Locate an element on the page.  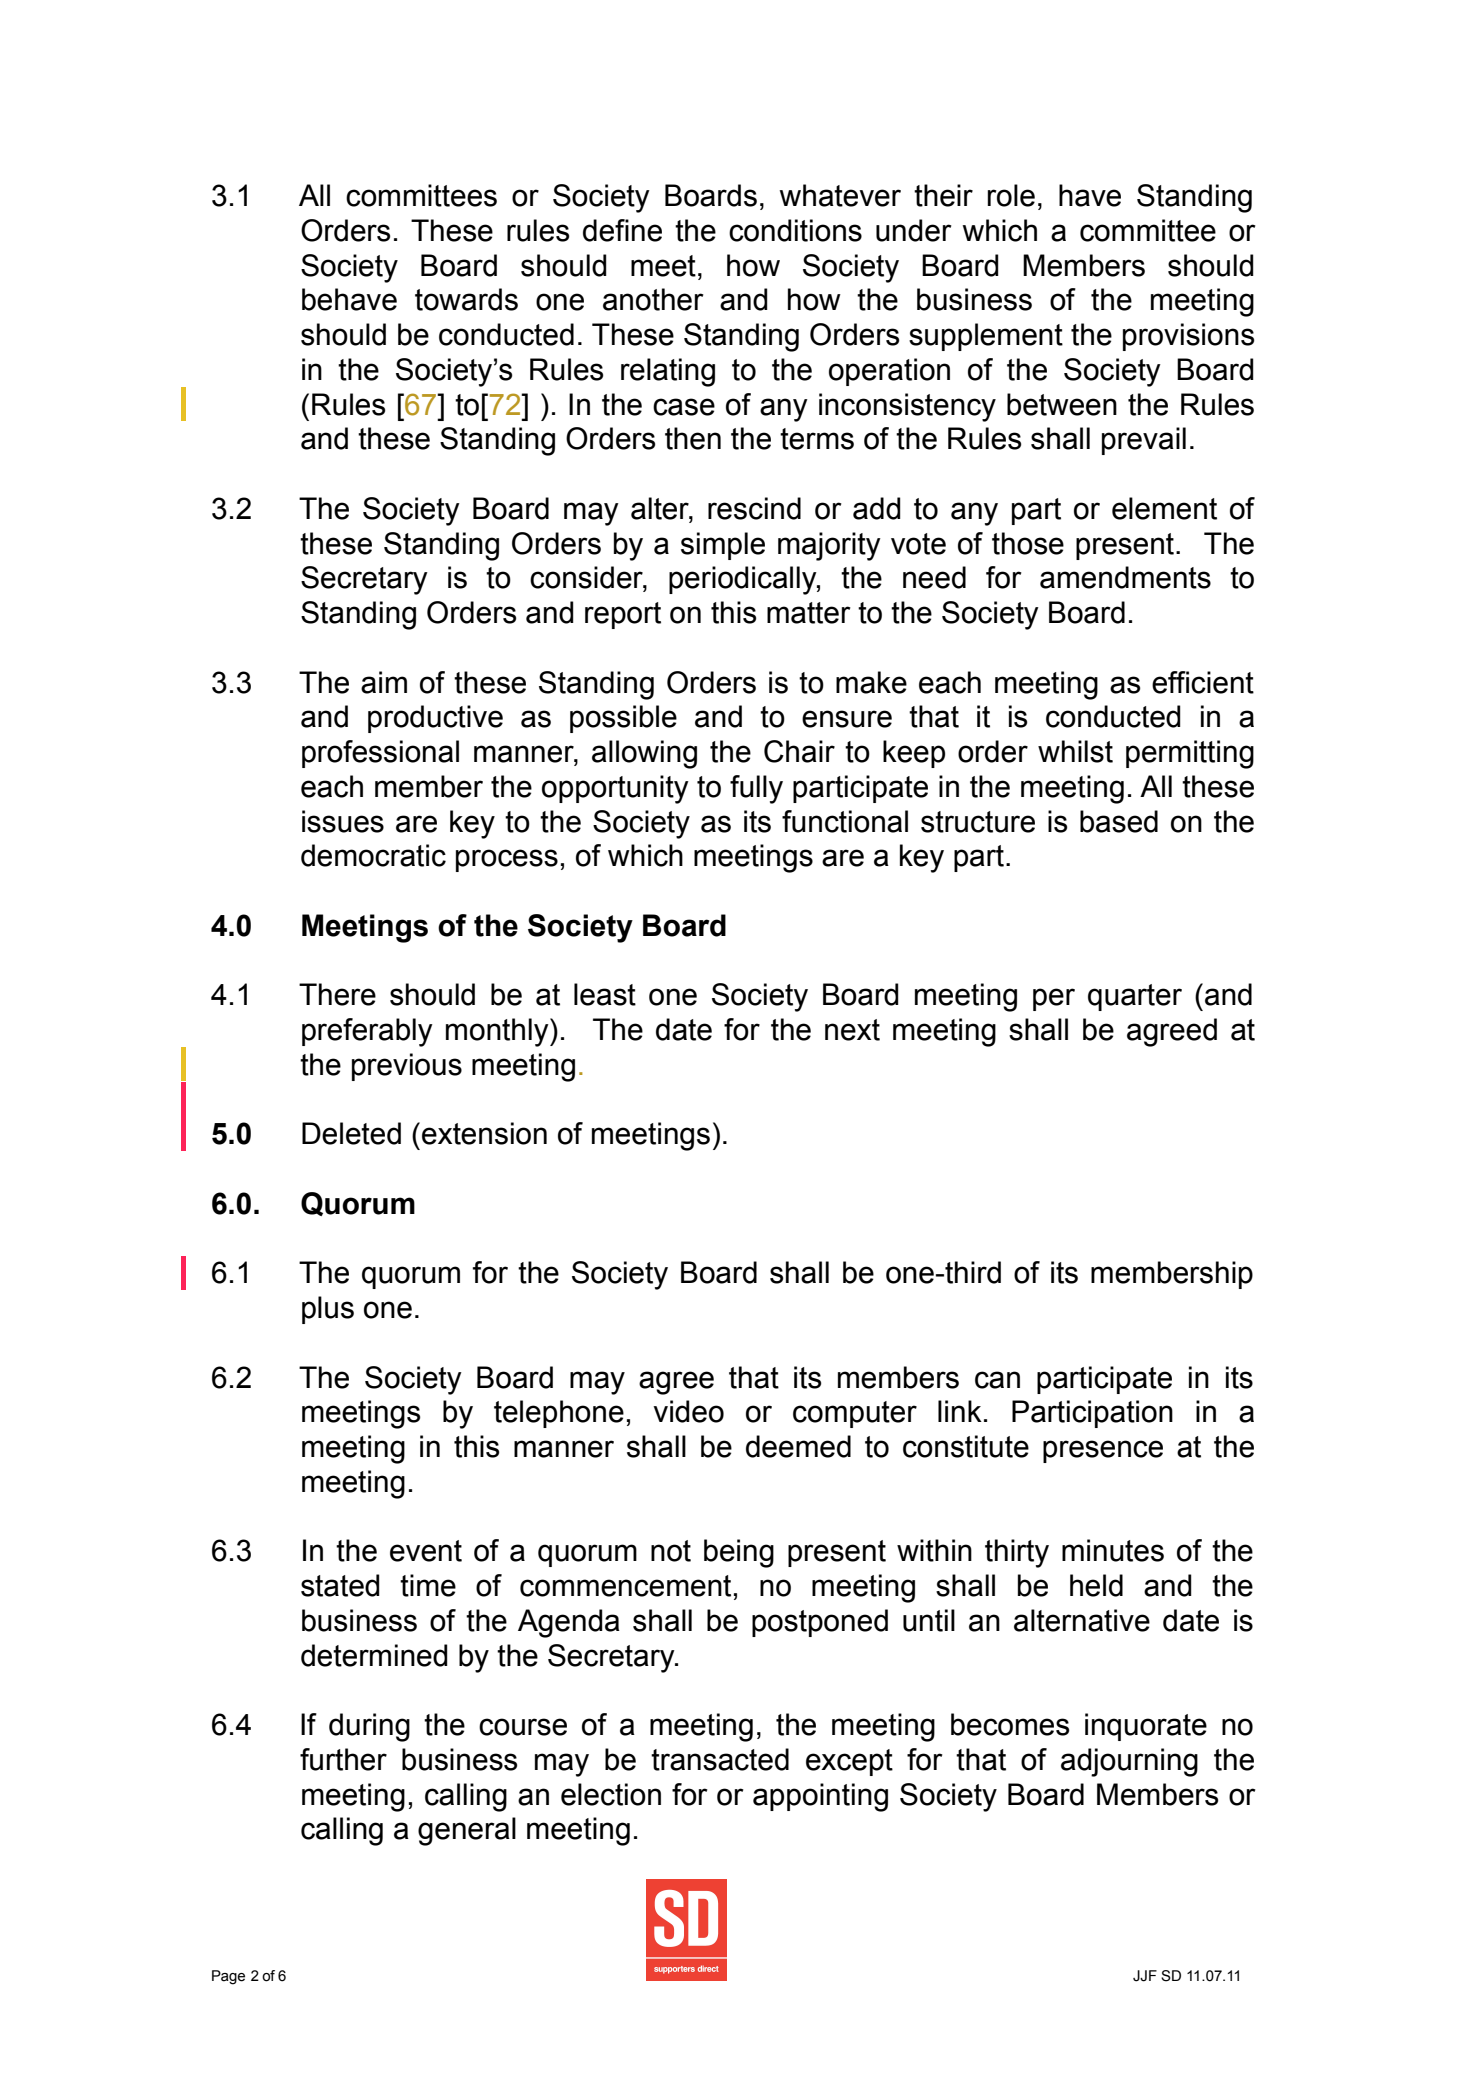
aim is located at coordinates (384, 682).
